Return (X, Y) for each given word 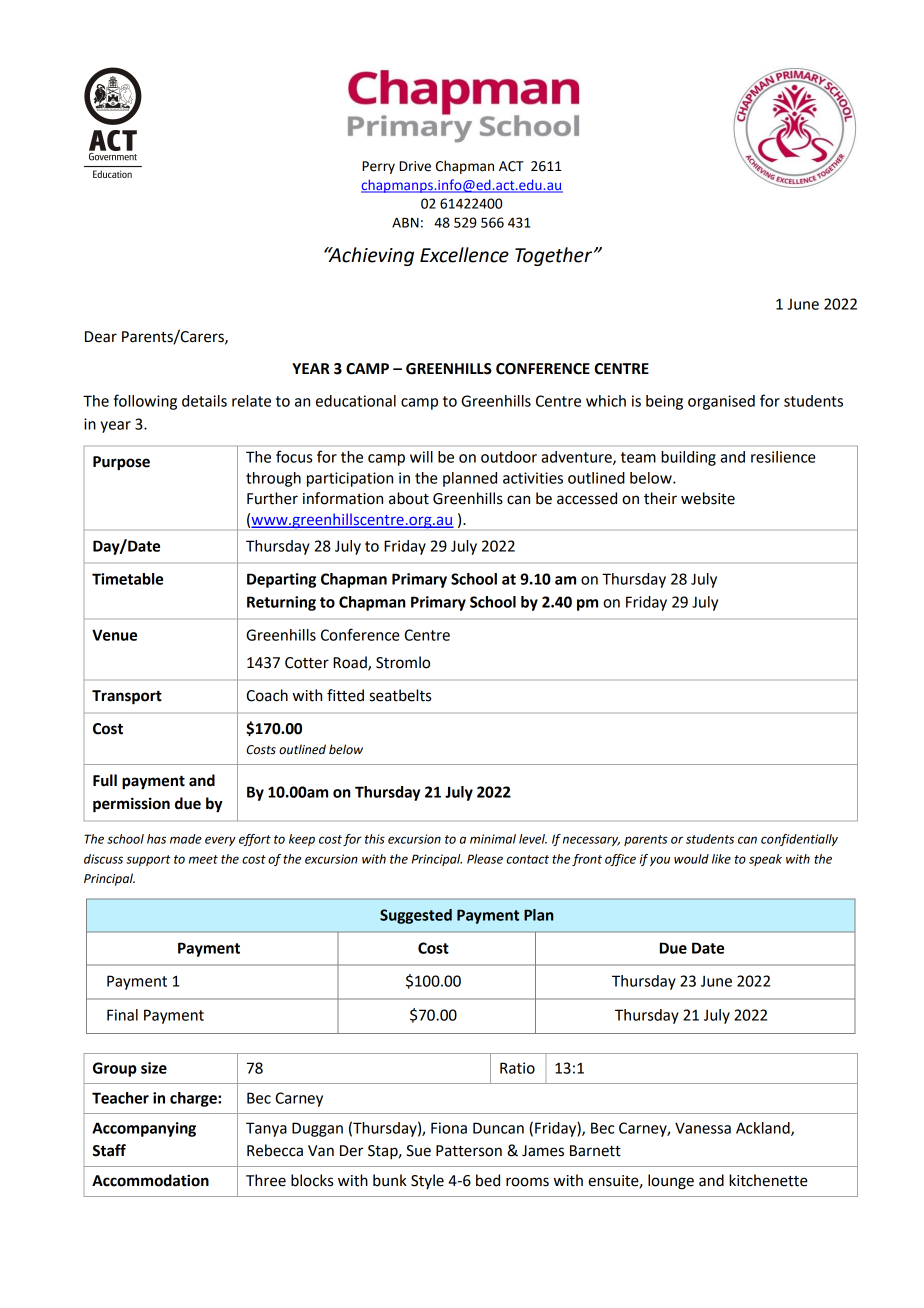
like (721, 859)
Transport (127, 697)
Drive (415, 166)
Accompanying (144, 1129)
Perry (378, 167)
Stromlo (403, 662)
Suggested (416, 916)
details (204, 401)
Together (553, 256)
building (688, 458)
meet (203, 859)
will (421, 457)
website (708, 498)
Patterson (469, 1151)
